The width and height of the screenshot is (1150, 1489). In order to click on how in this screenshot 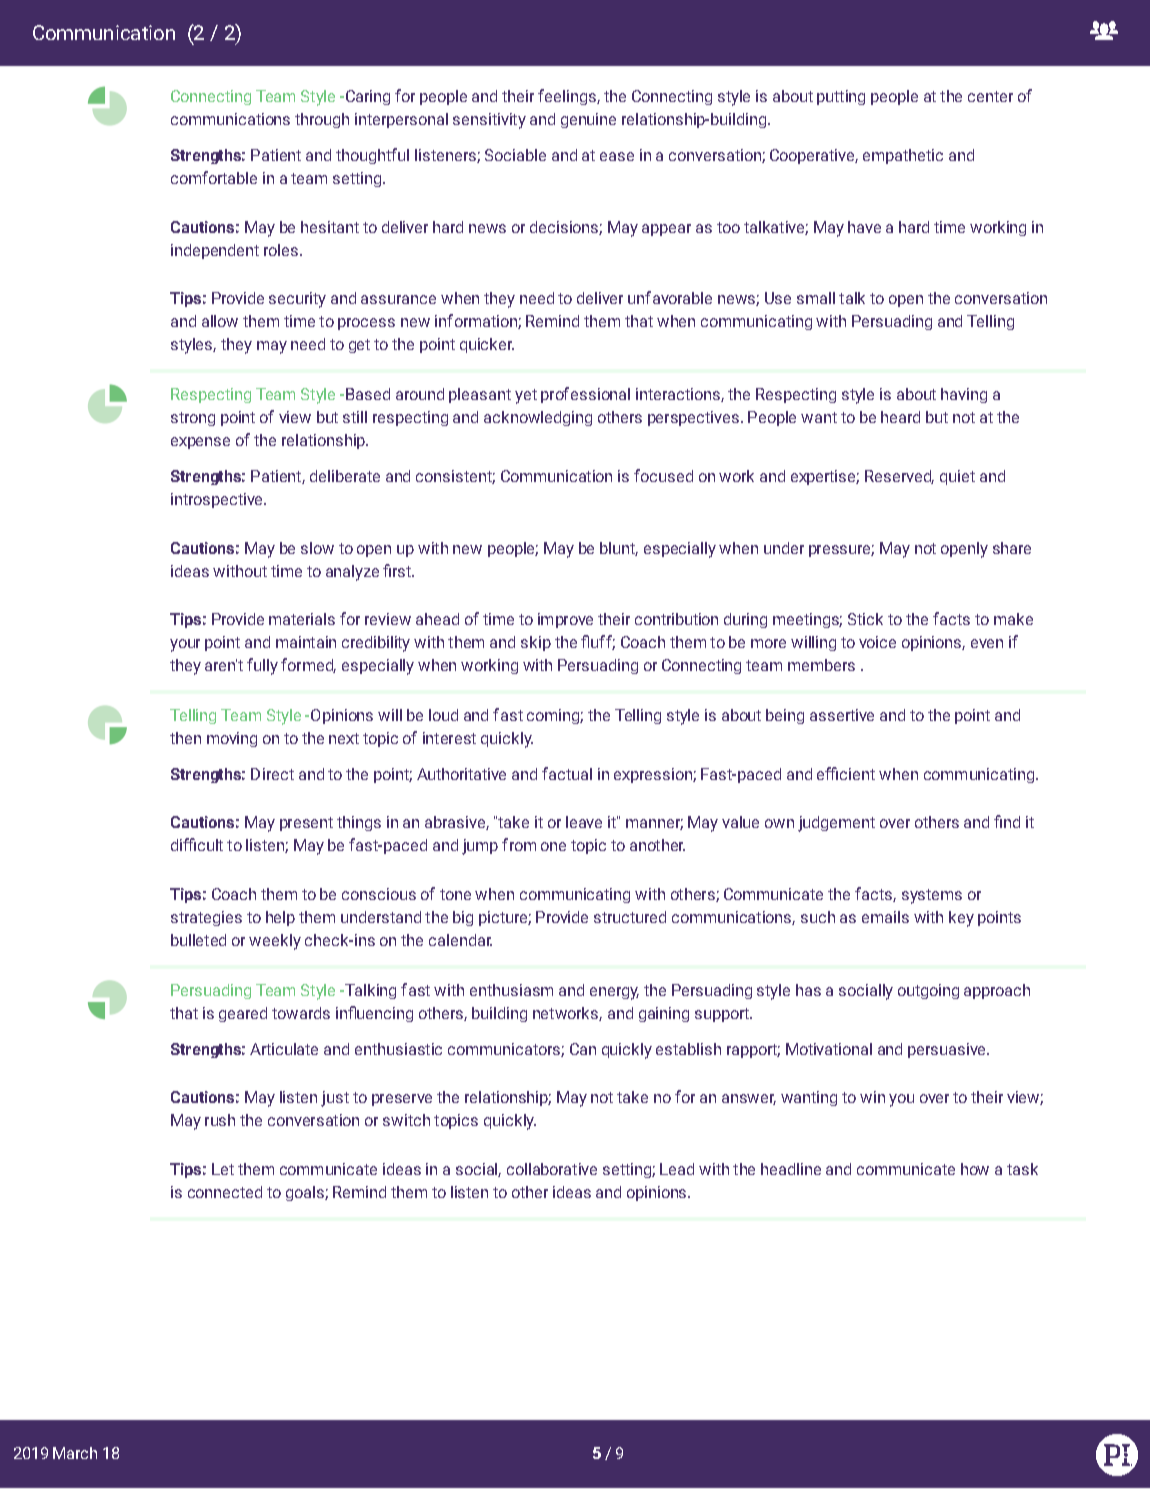, I will do `click(975, 1169)`.
